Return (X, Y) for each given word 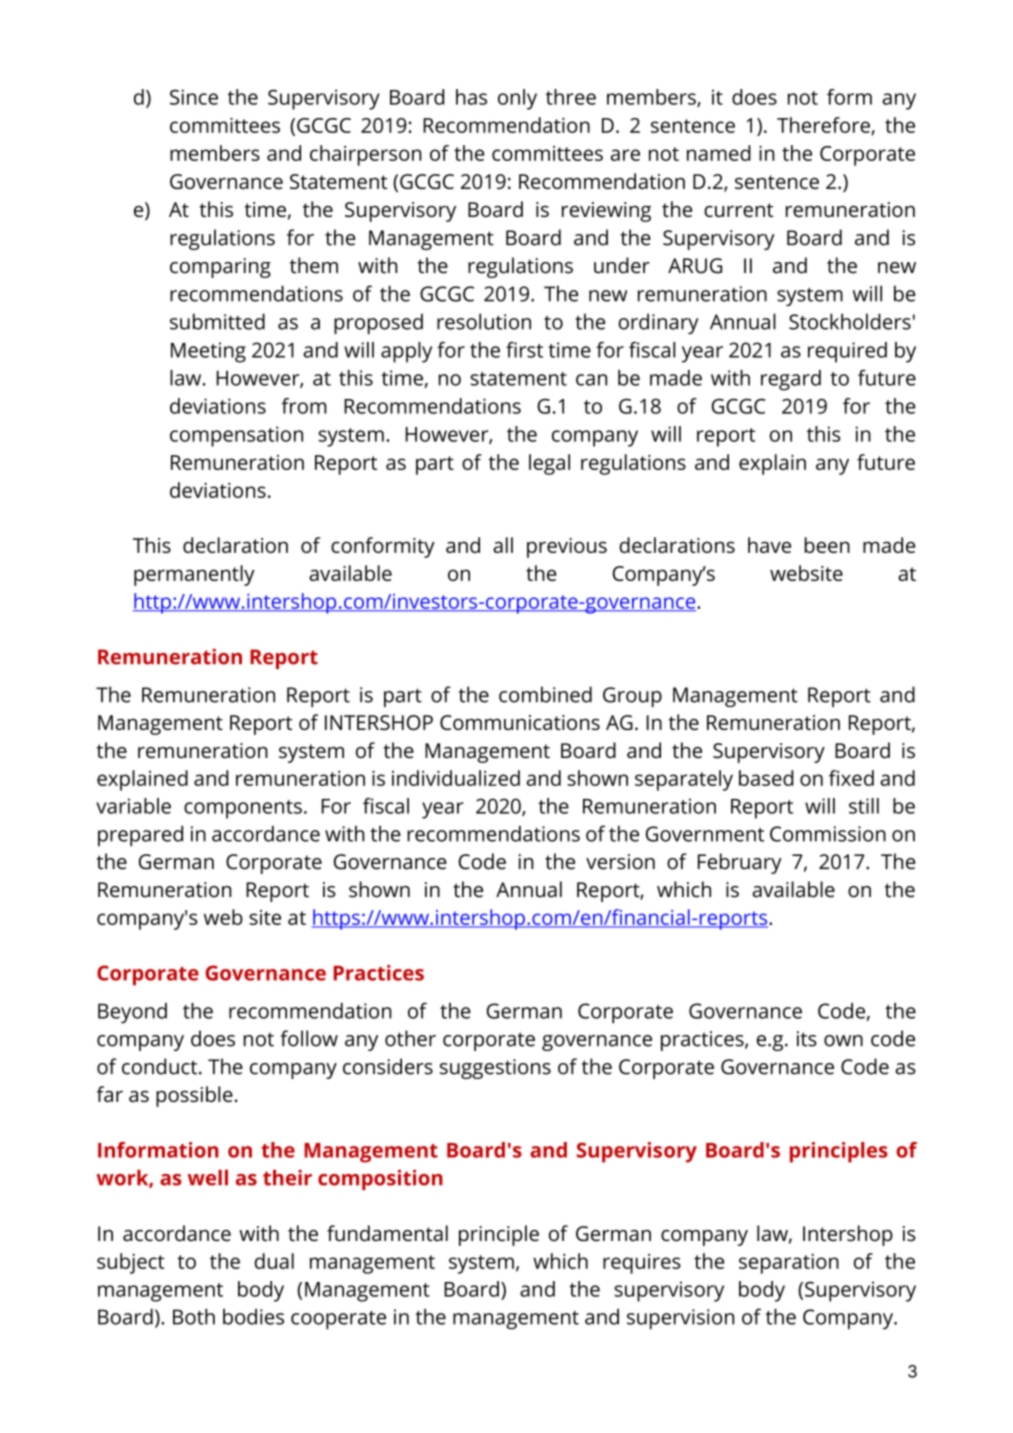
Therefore (824, 126)
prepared (140, 836)
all (503, 545)
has (471, 97)
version (620, 862)
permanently (194, 575)
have (769, 545)
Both (194, 1316)
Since (194, 97)
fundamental (387, 1233)
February (740, 863)
